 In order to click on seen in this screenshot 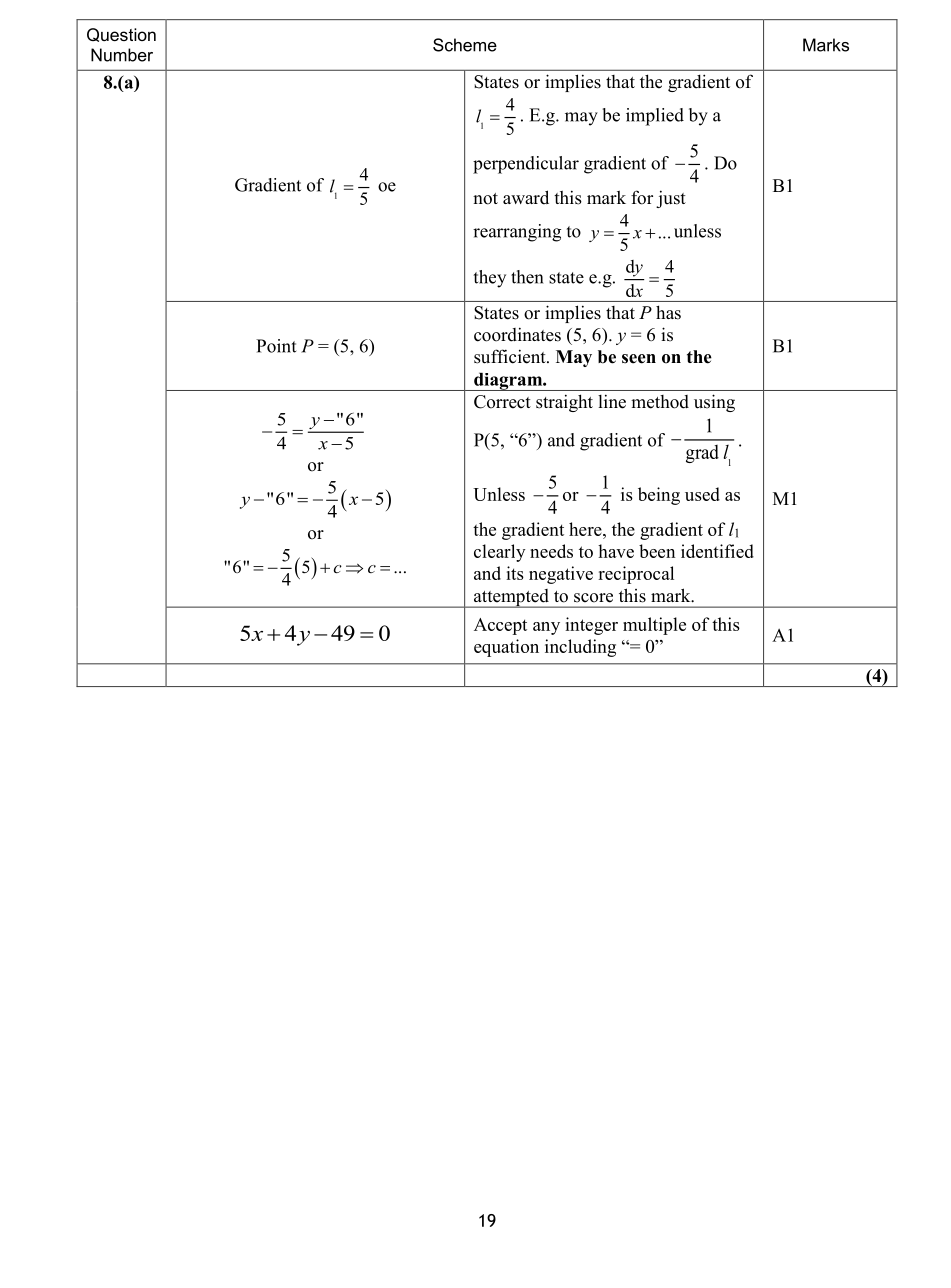, I will do `click(639, 359)`.
